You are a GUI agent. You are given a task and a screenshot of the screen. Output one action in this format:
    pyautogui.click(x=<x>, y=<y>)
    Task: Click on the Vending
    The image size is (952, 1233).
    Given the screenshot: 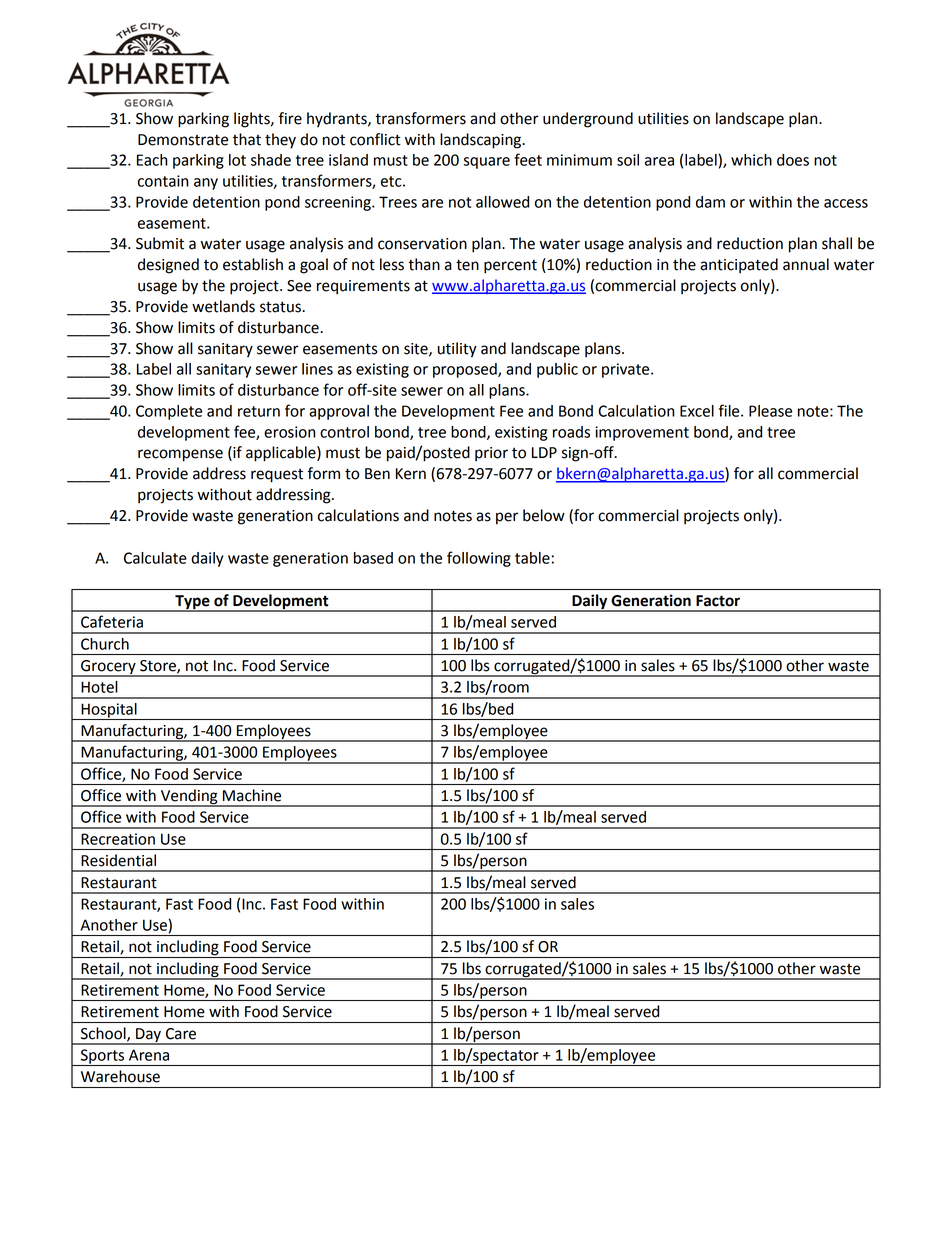 What is the action you would take?
    pyautogui.click(x=189, y=798)
